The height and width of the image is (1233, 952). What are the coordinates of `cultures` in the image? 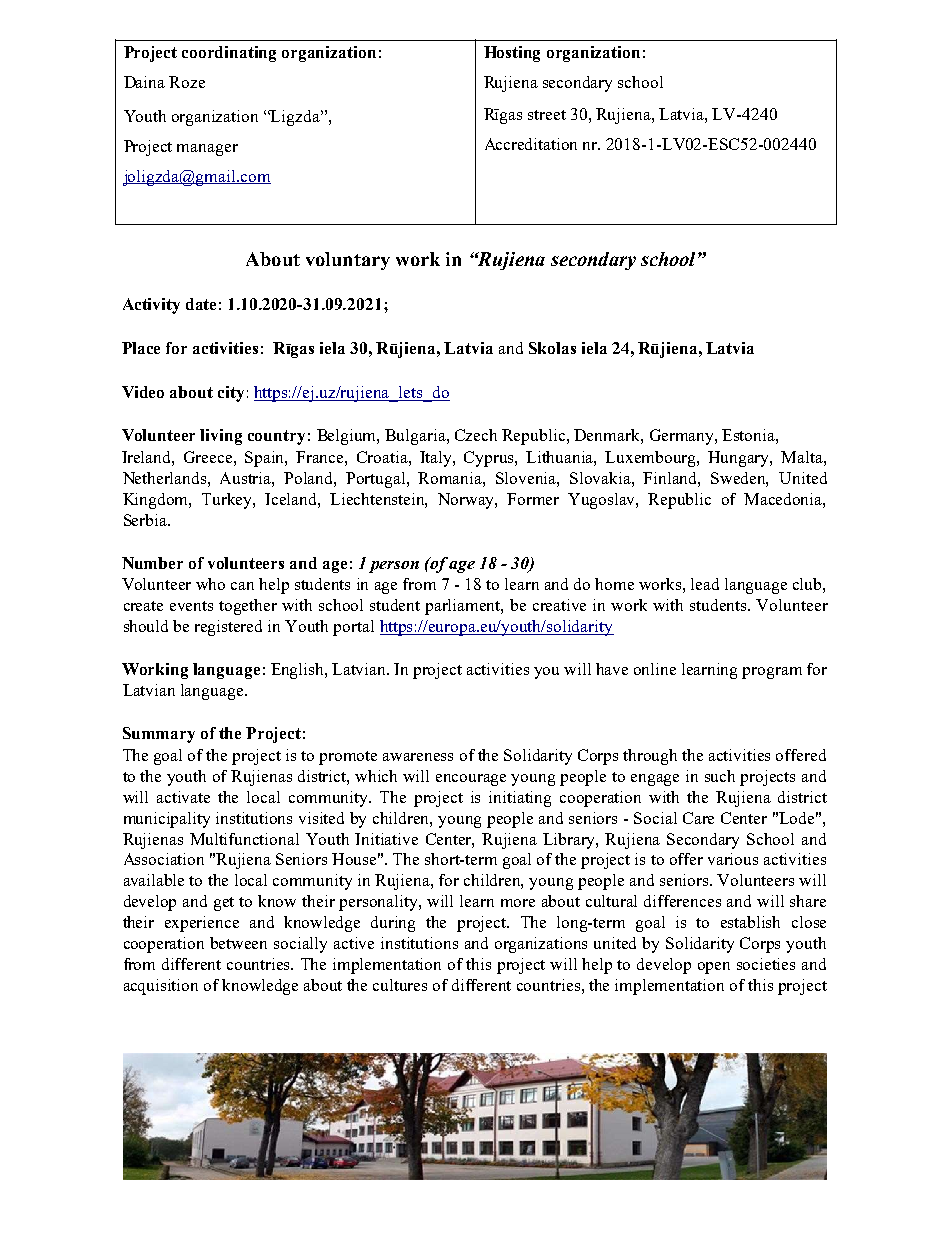 It's located at (400, 985).
